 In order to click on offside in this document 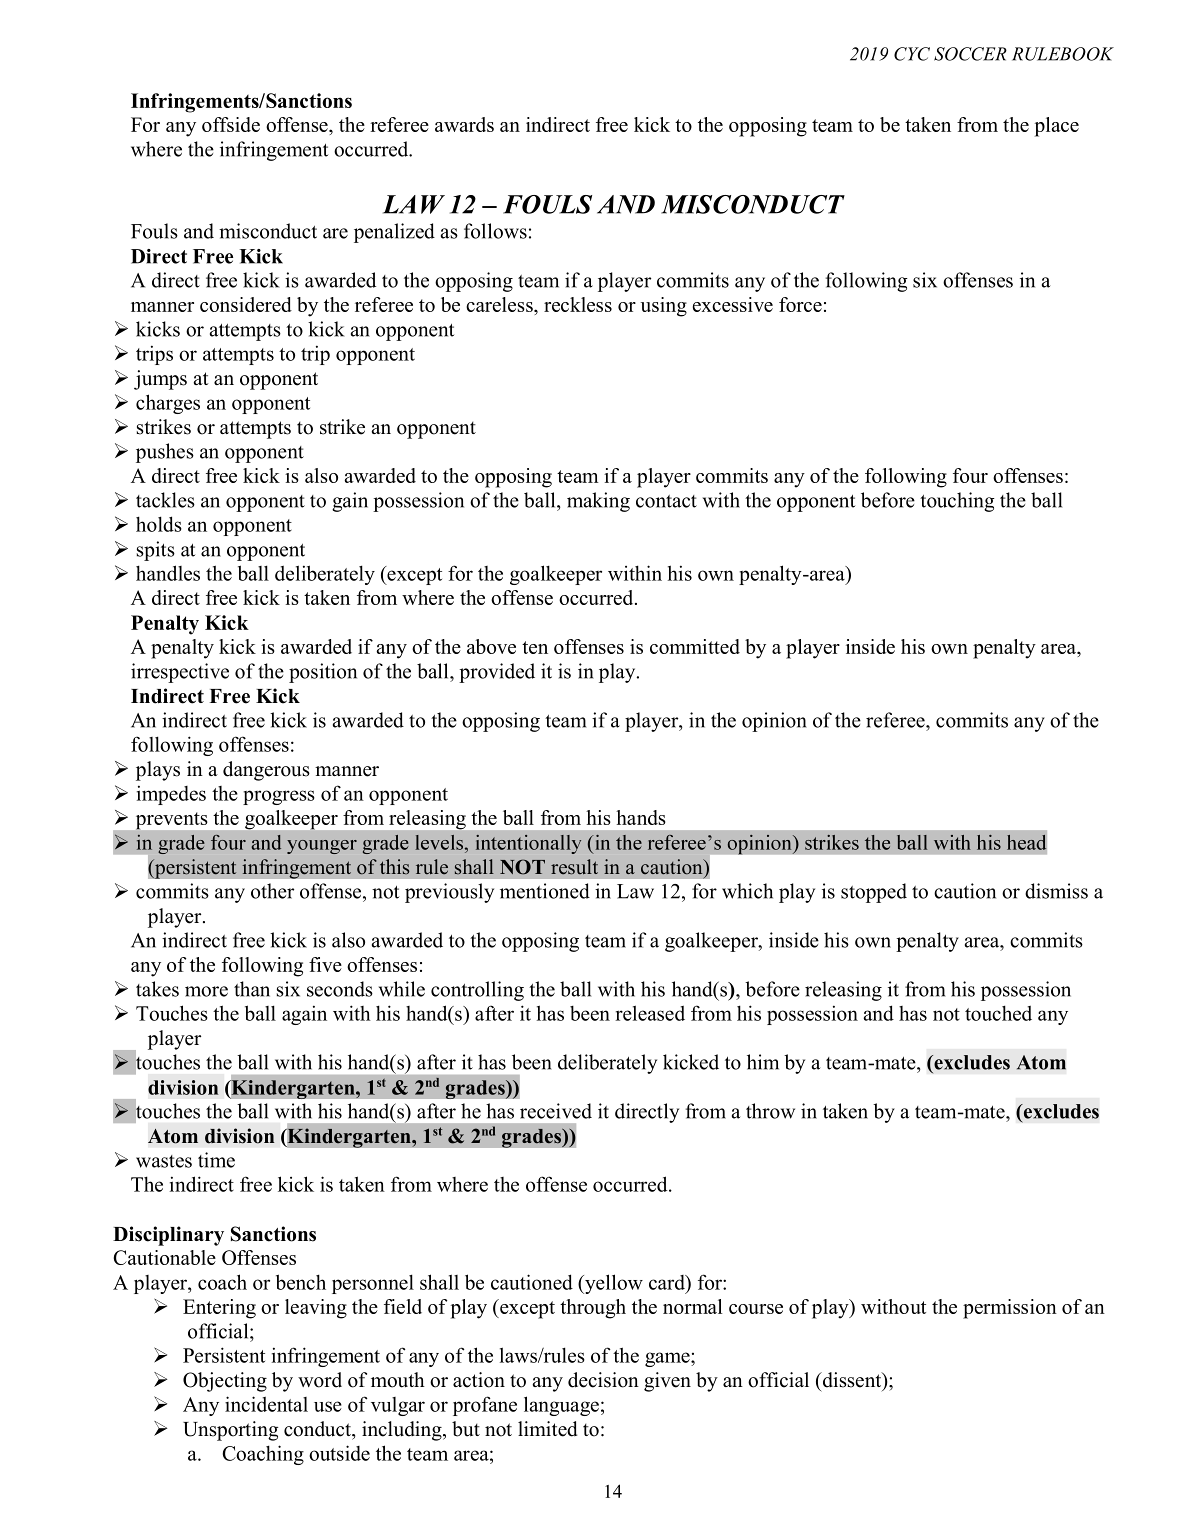, I will do `click(231, 124)`.
